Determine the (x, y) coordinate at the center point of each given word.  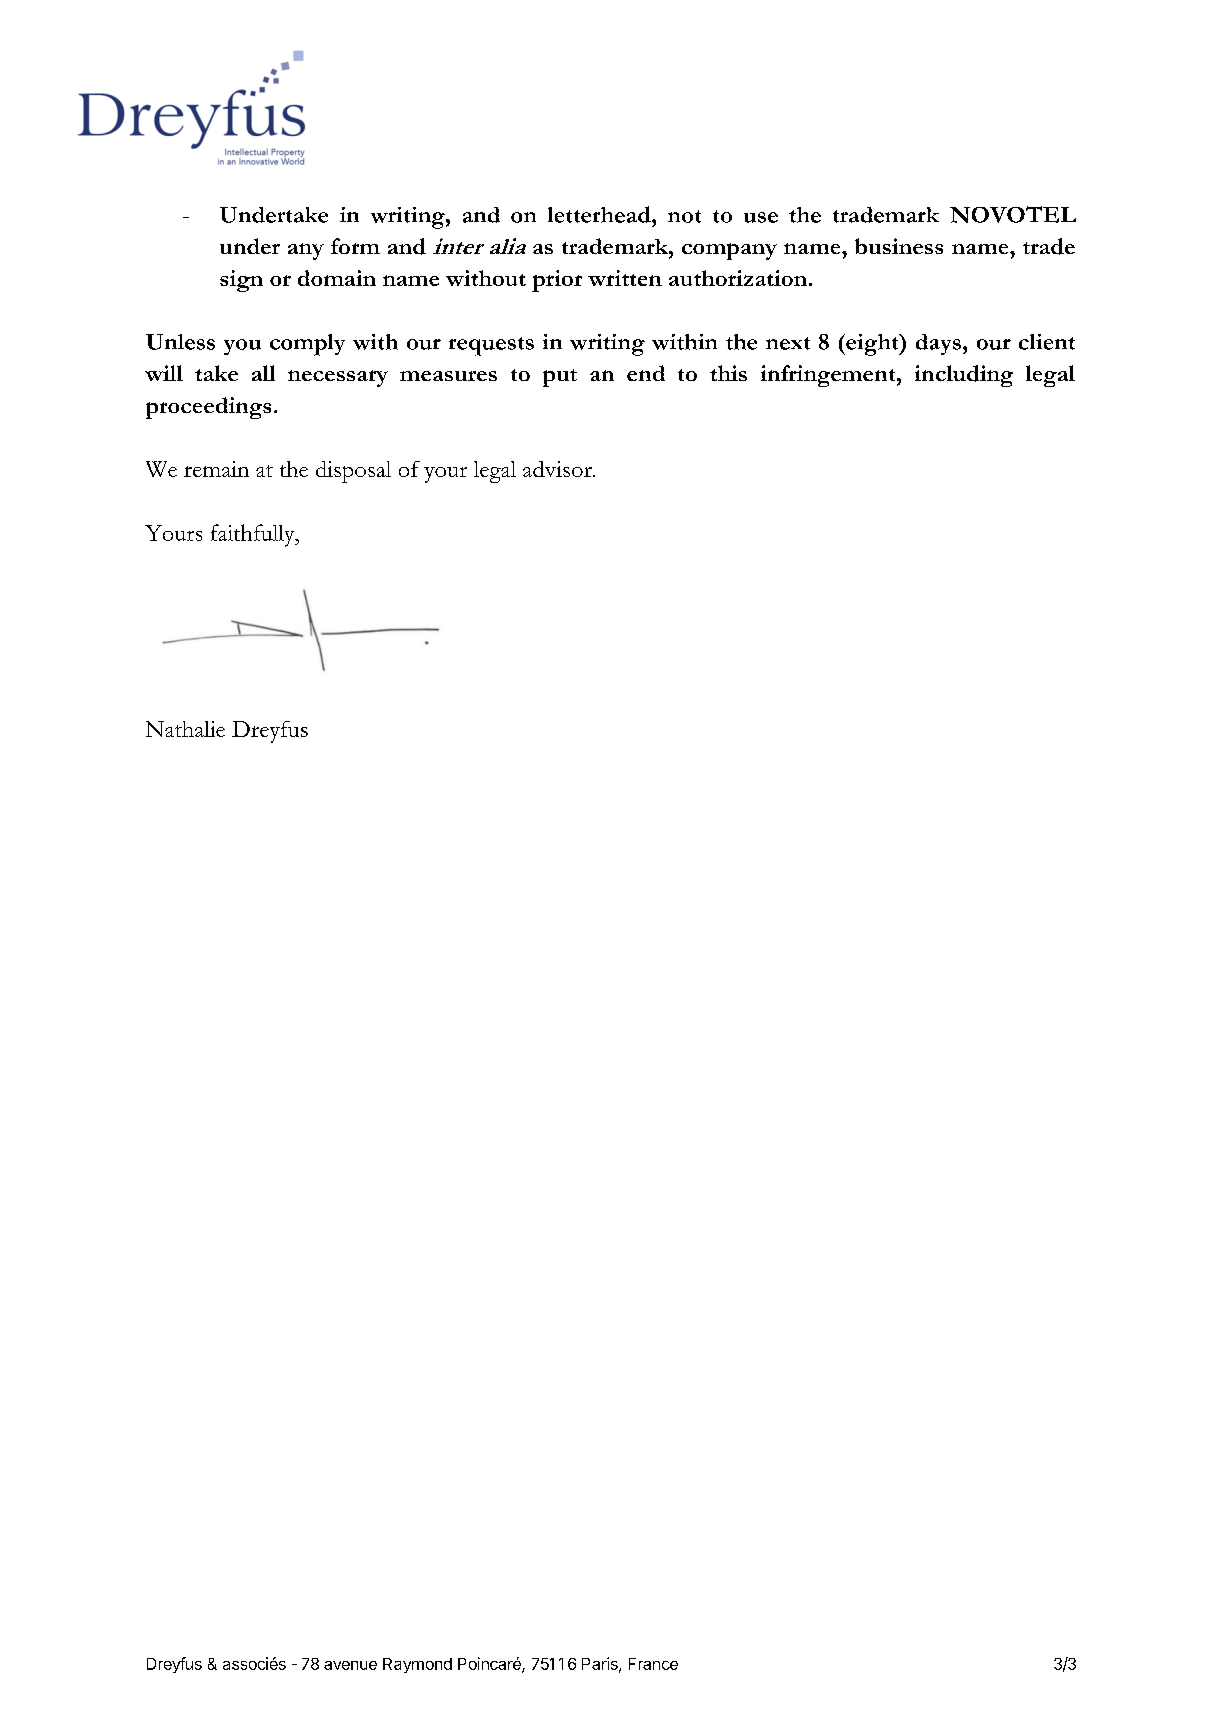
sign (241, 281)
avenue (350, 1665)
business (899, 246)
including (964, 376)
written (625, 278)
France (653, 1664)
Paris (601, 1664)
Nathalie (185, 729)
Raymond (417, 1665)
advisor (558, 469)
